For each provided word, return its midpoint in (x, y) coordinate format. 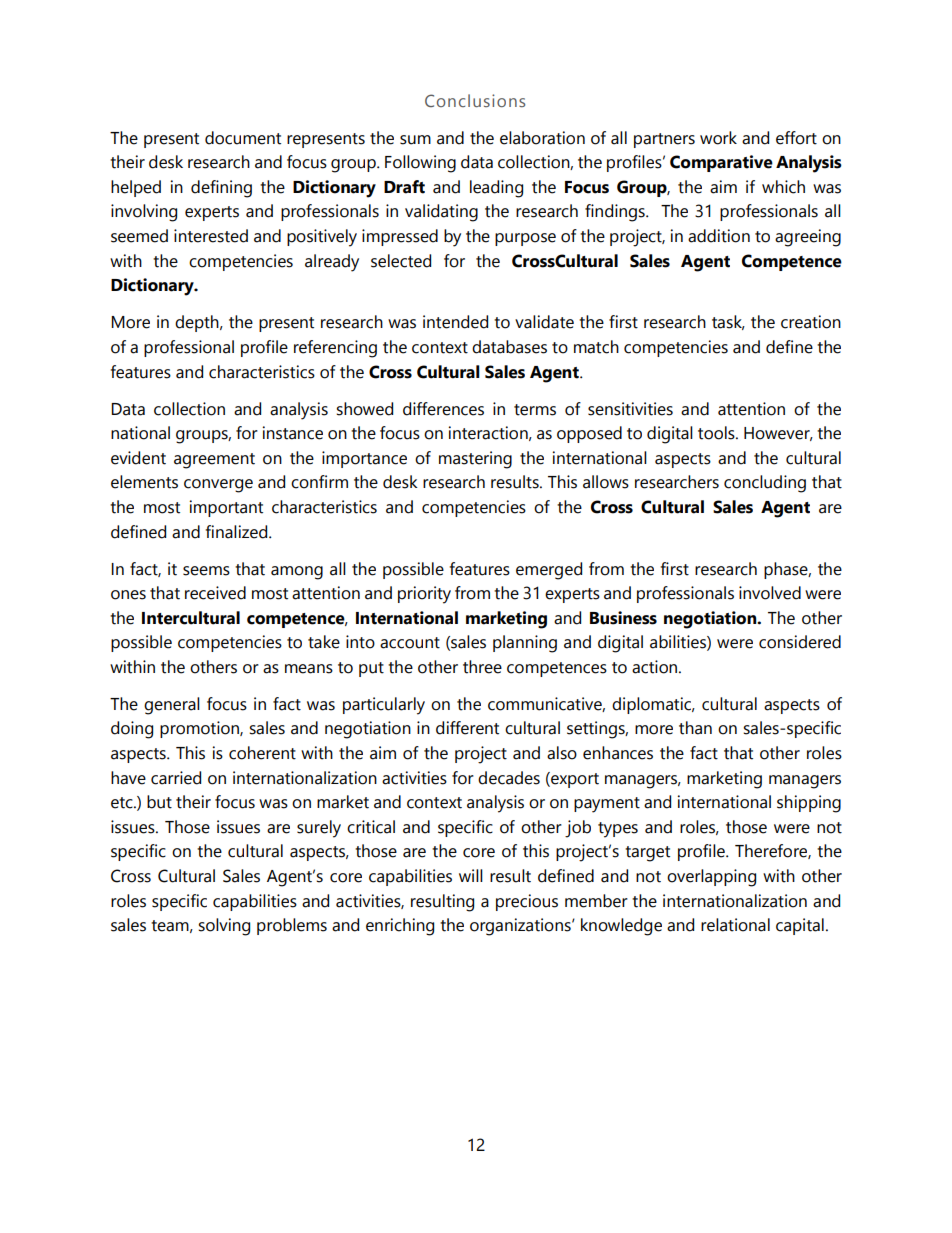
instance (293, 433)
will (471, 875)
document (243, 138)
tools (717, 433)
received (215, 593)
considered (800, 642)
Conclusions (475, 100)
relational (735, 925)
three (482, 667)
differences (443, 409)
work (718, 138)
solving (224, 927)
